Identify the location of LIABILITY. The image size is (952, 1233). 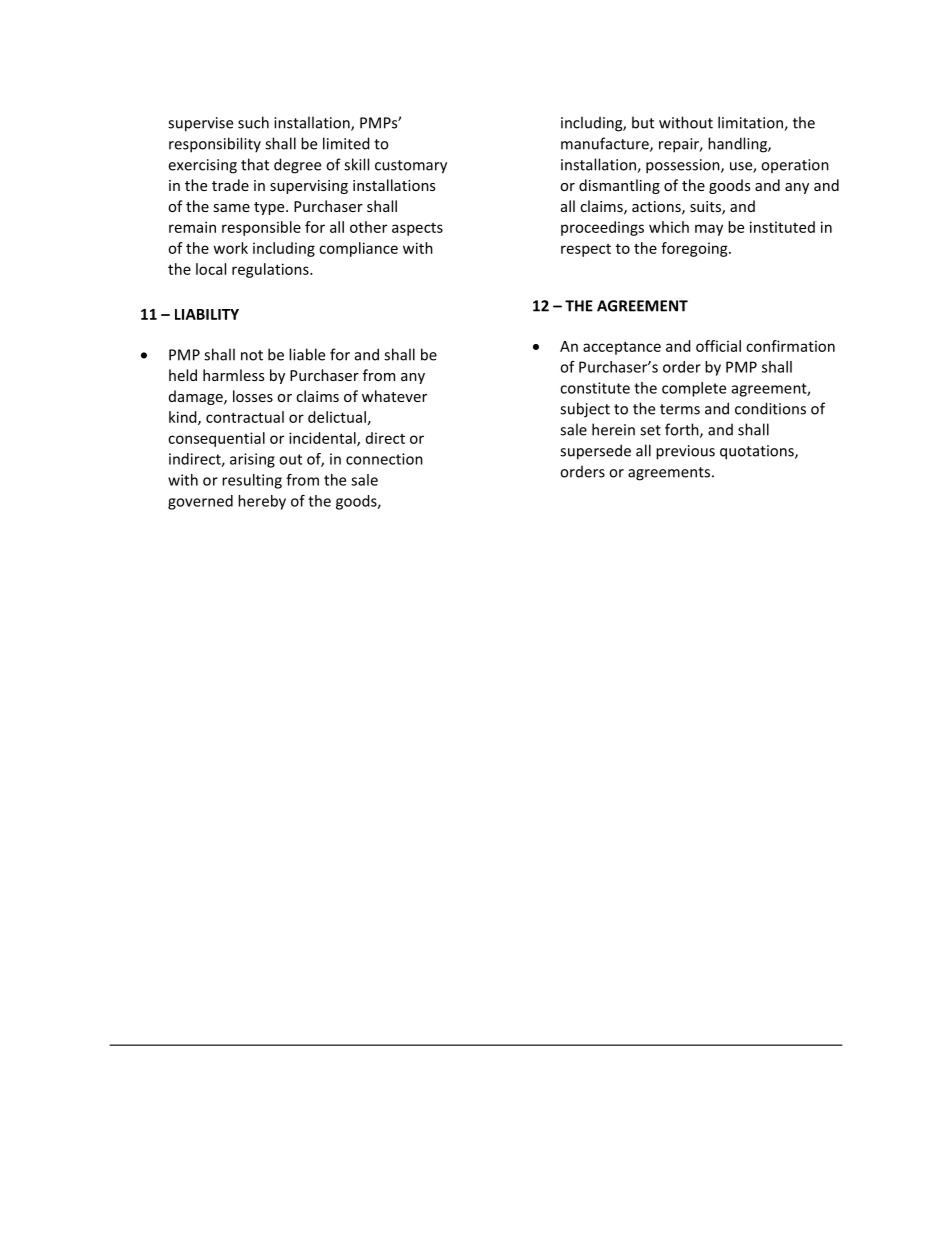
(207, 314).
